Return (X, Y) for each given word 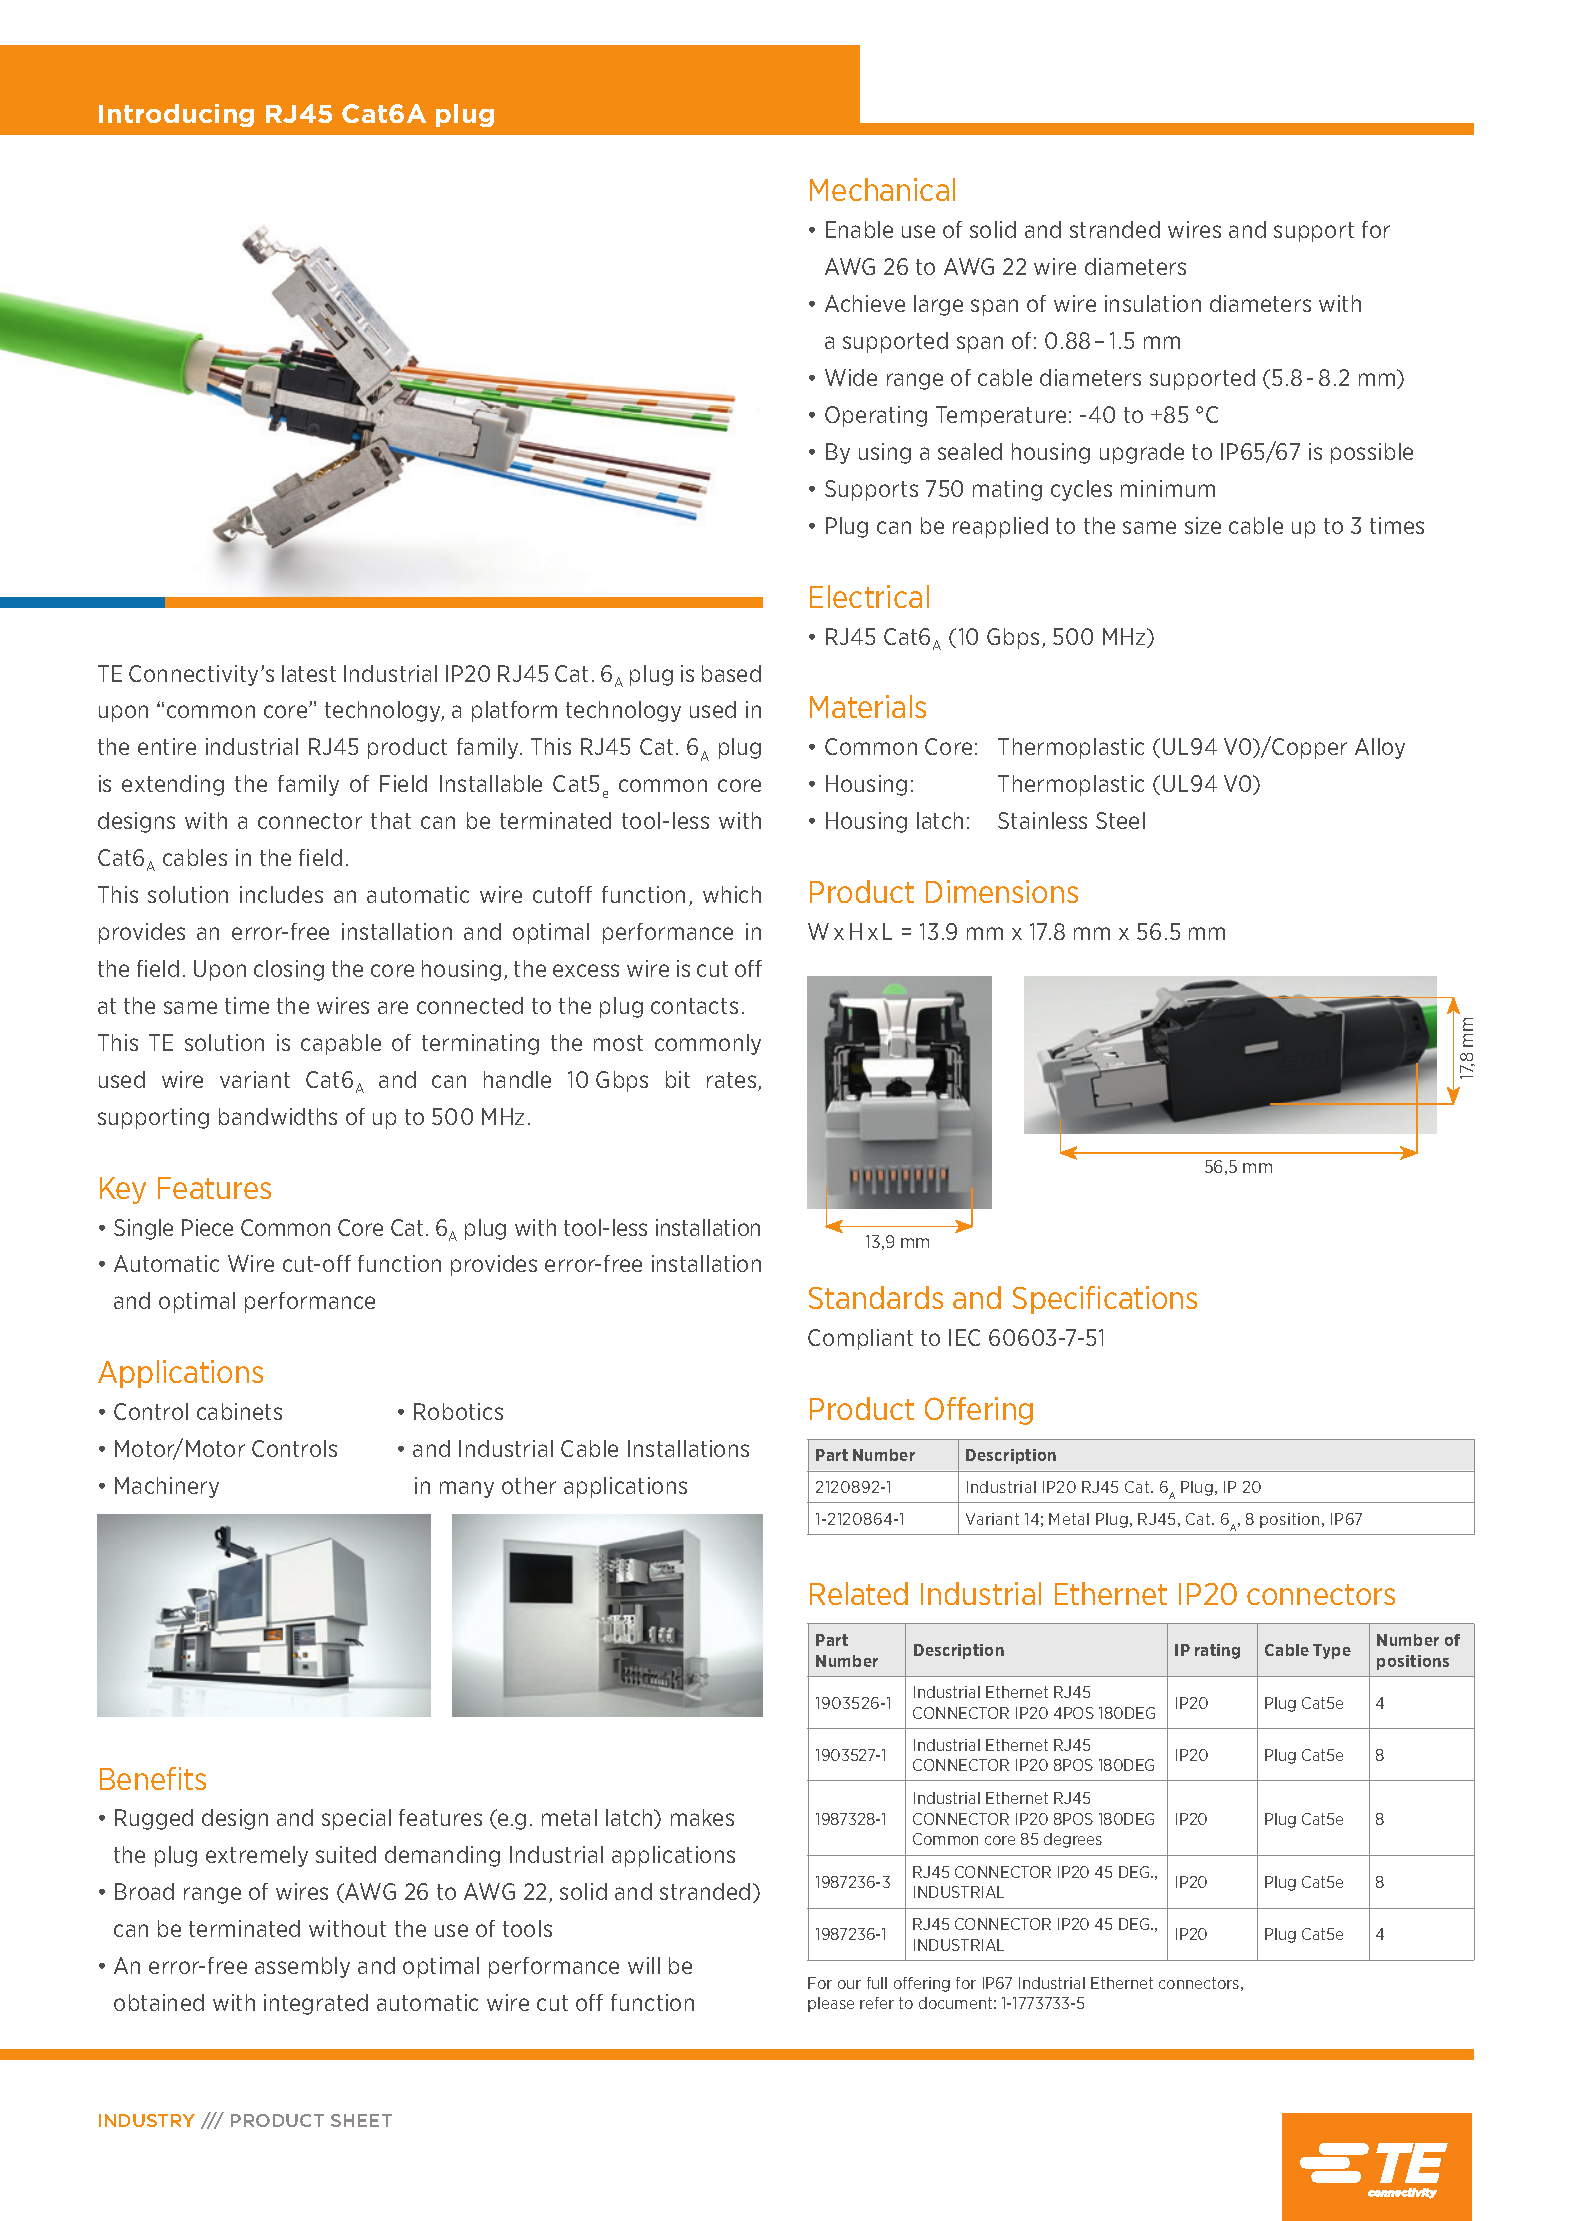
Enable (859, 229)
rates (733, 1081)
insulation (1153, 303)
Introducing (176, 115)
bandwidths (278, 1116)
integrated (316, 2004)
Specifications (1105, 1300)
